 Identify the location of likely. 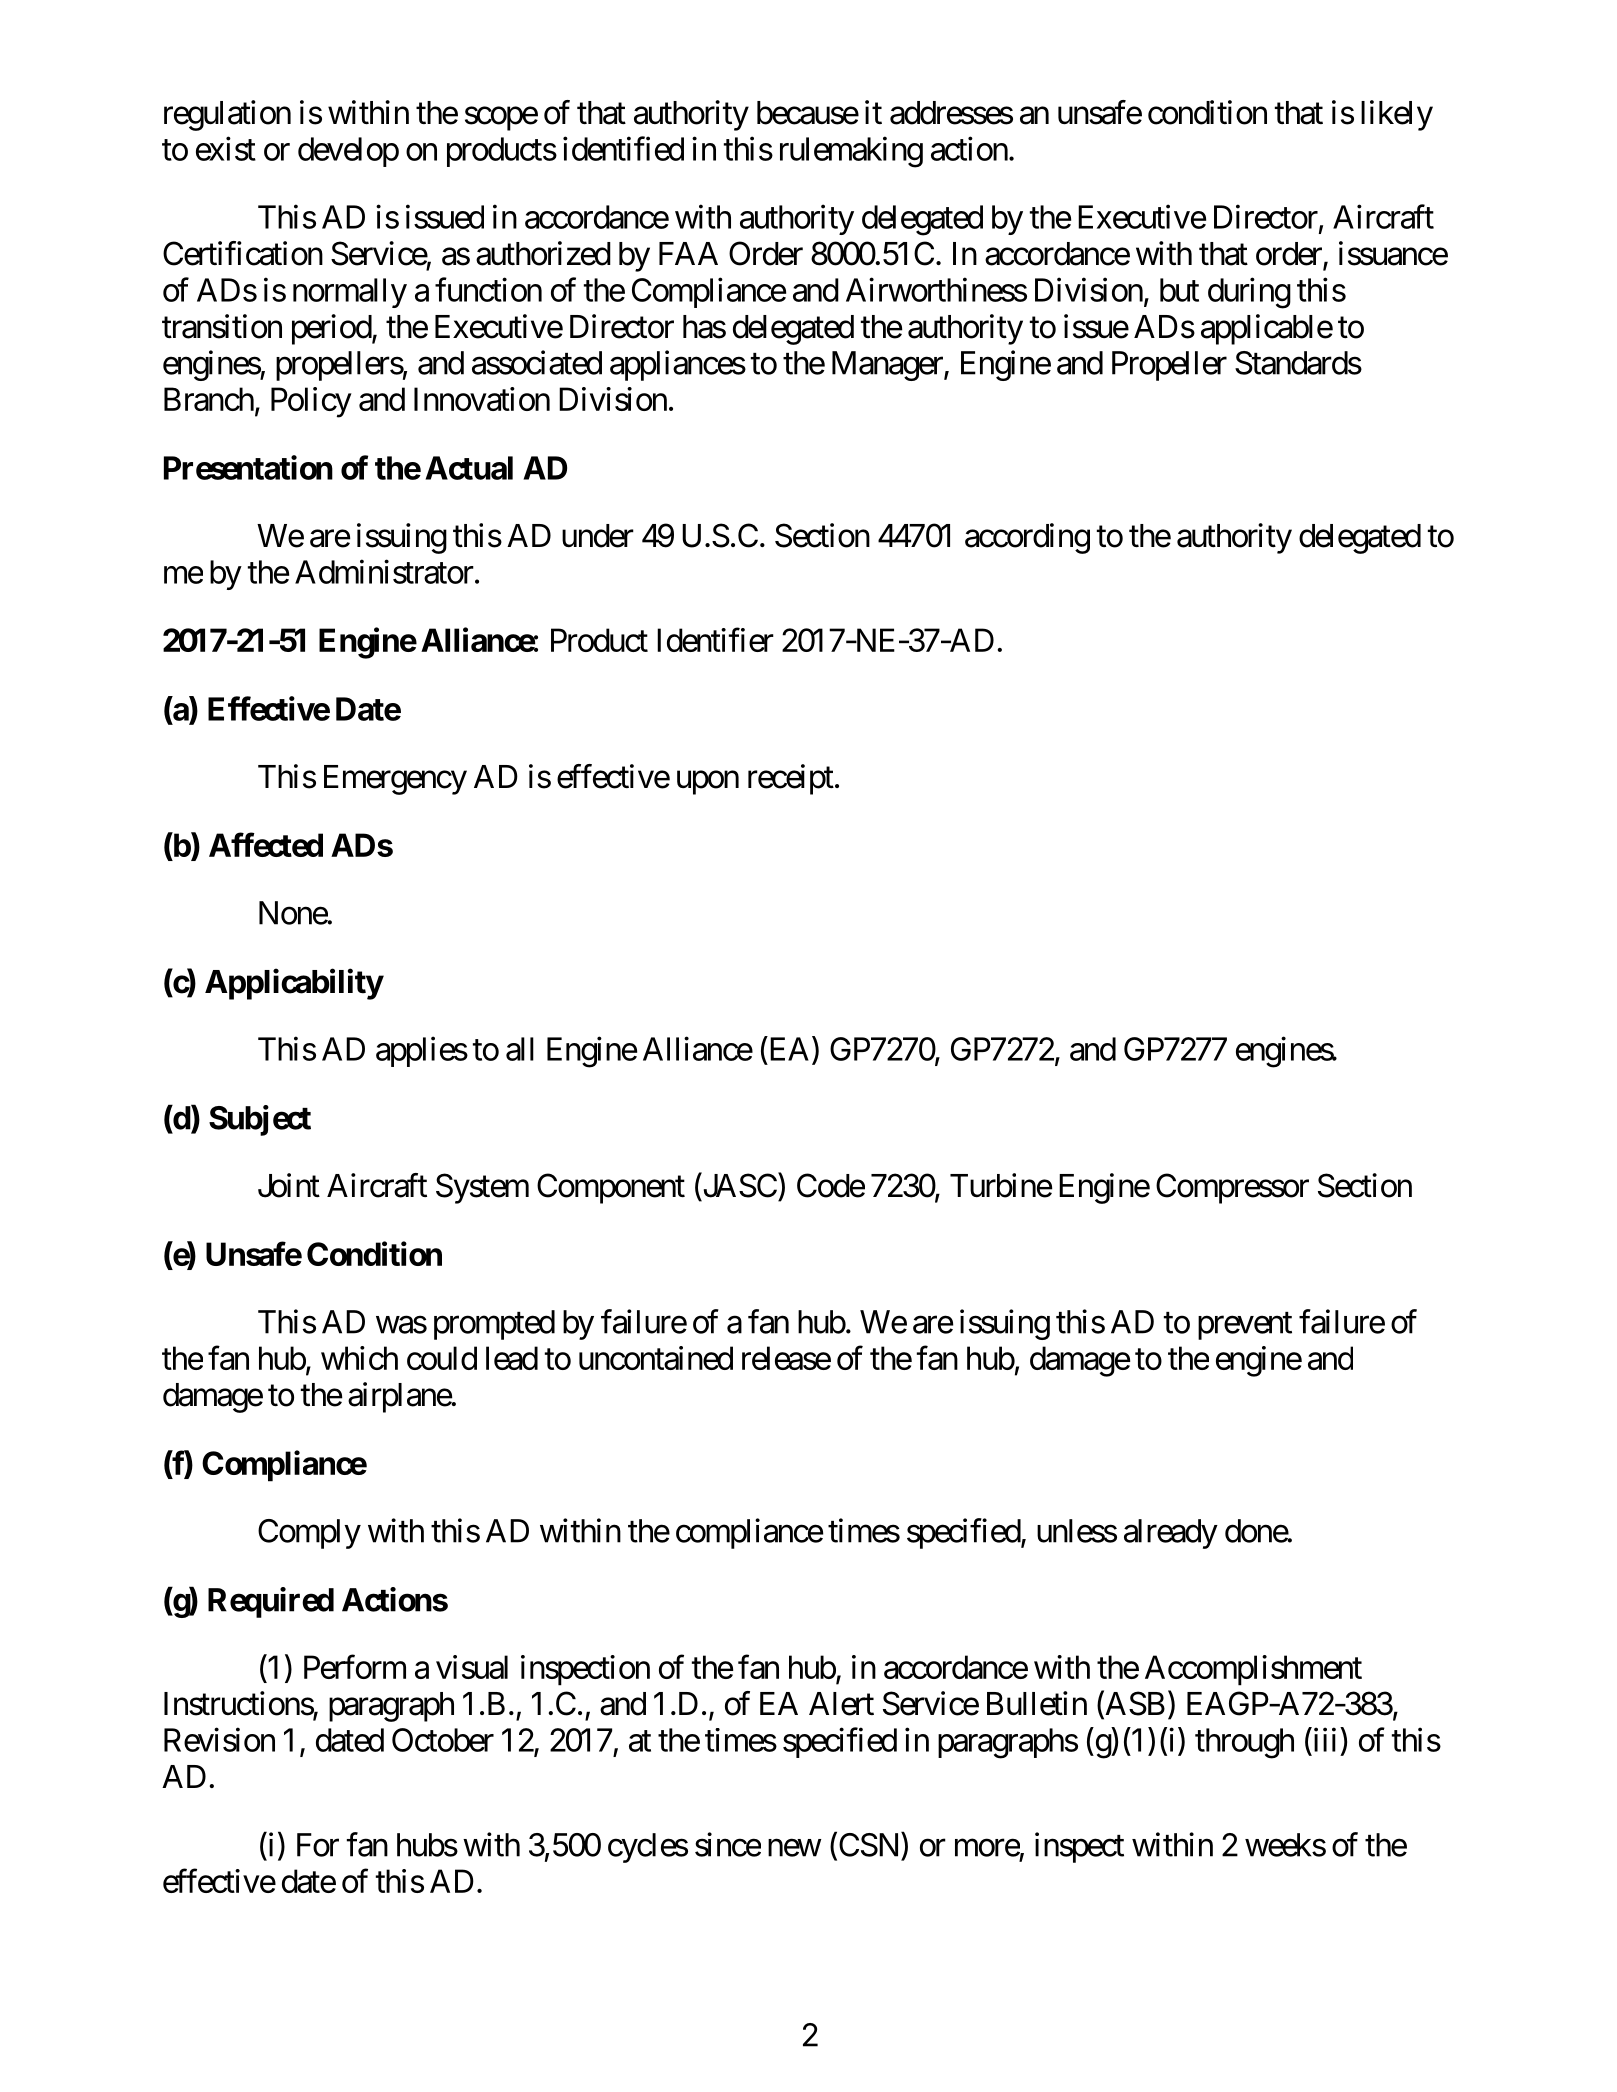
(1397, 115).
